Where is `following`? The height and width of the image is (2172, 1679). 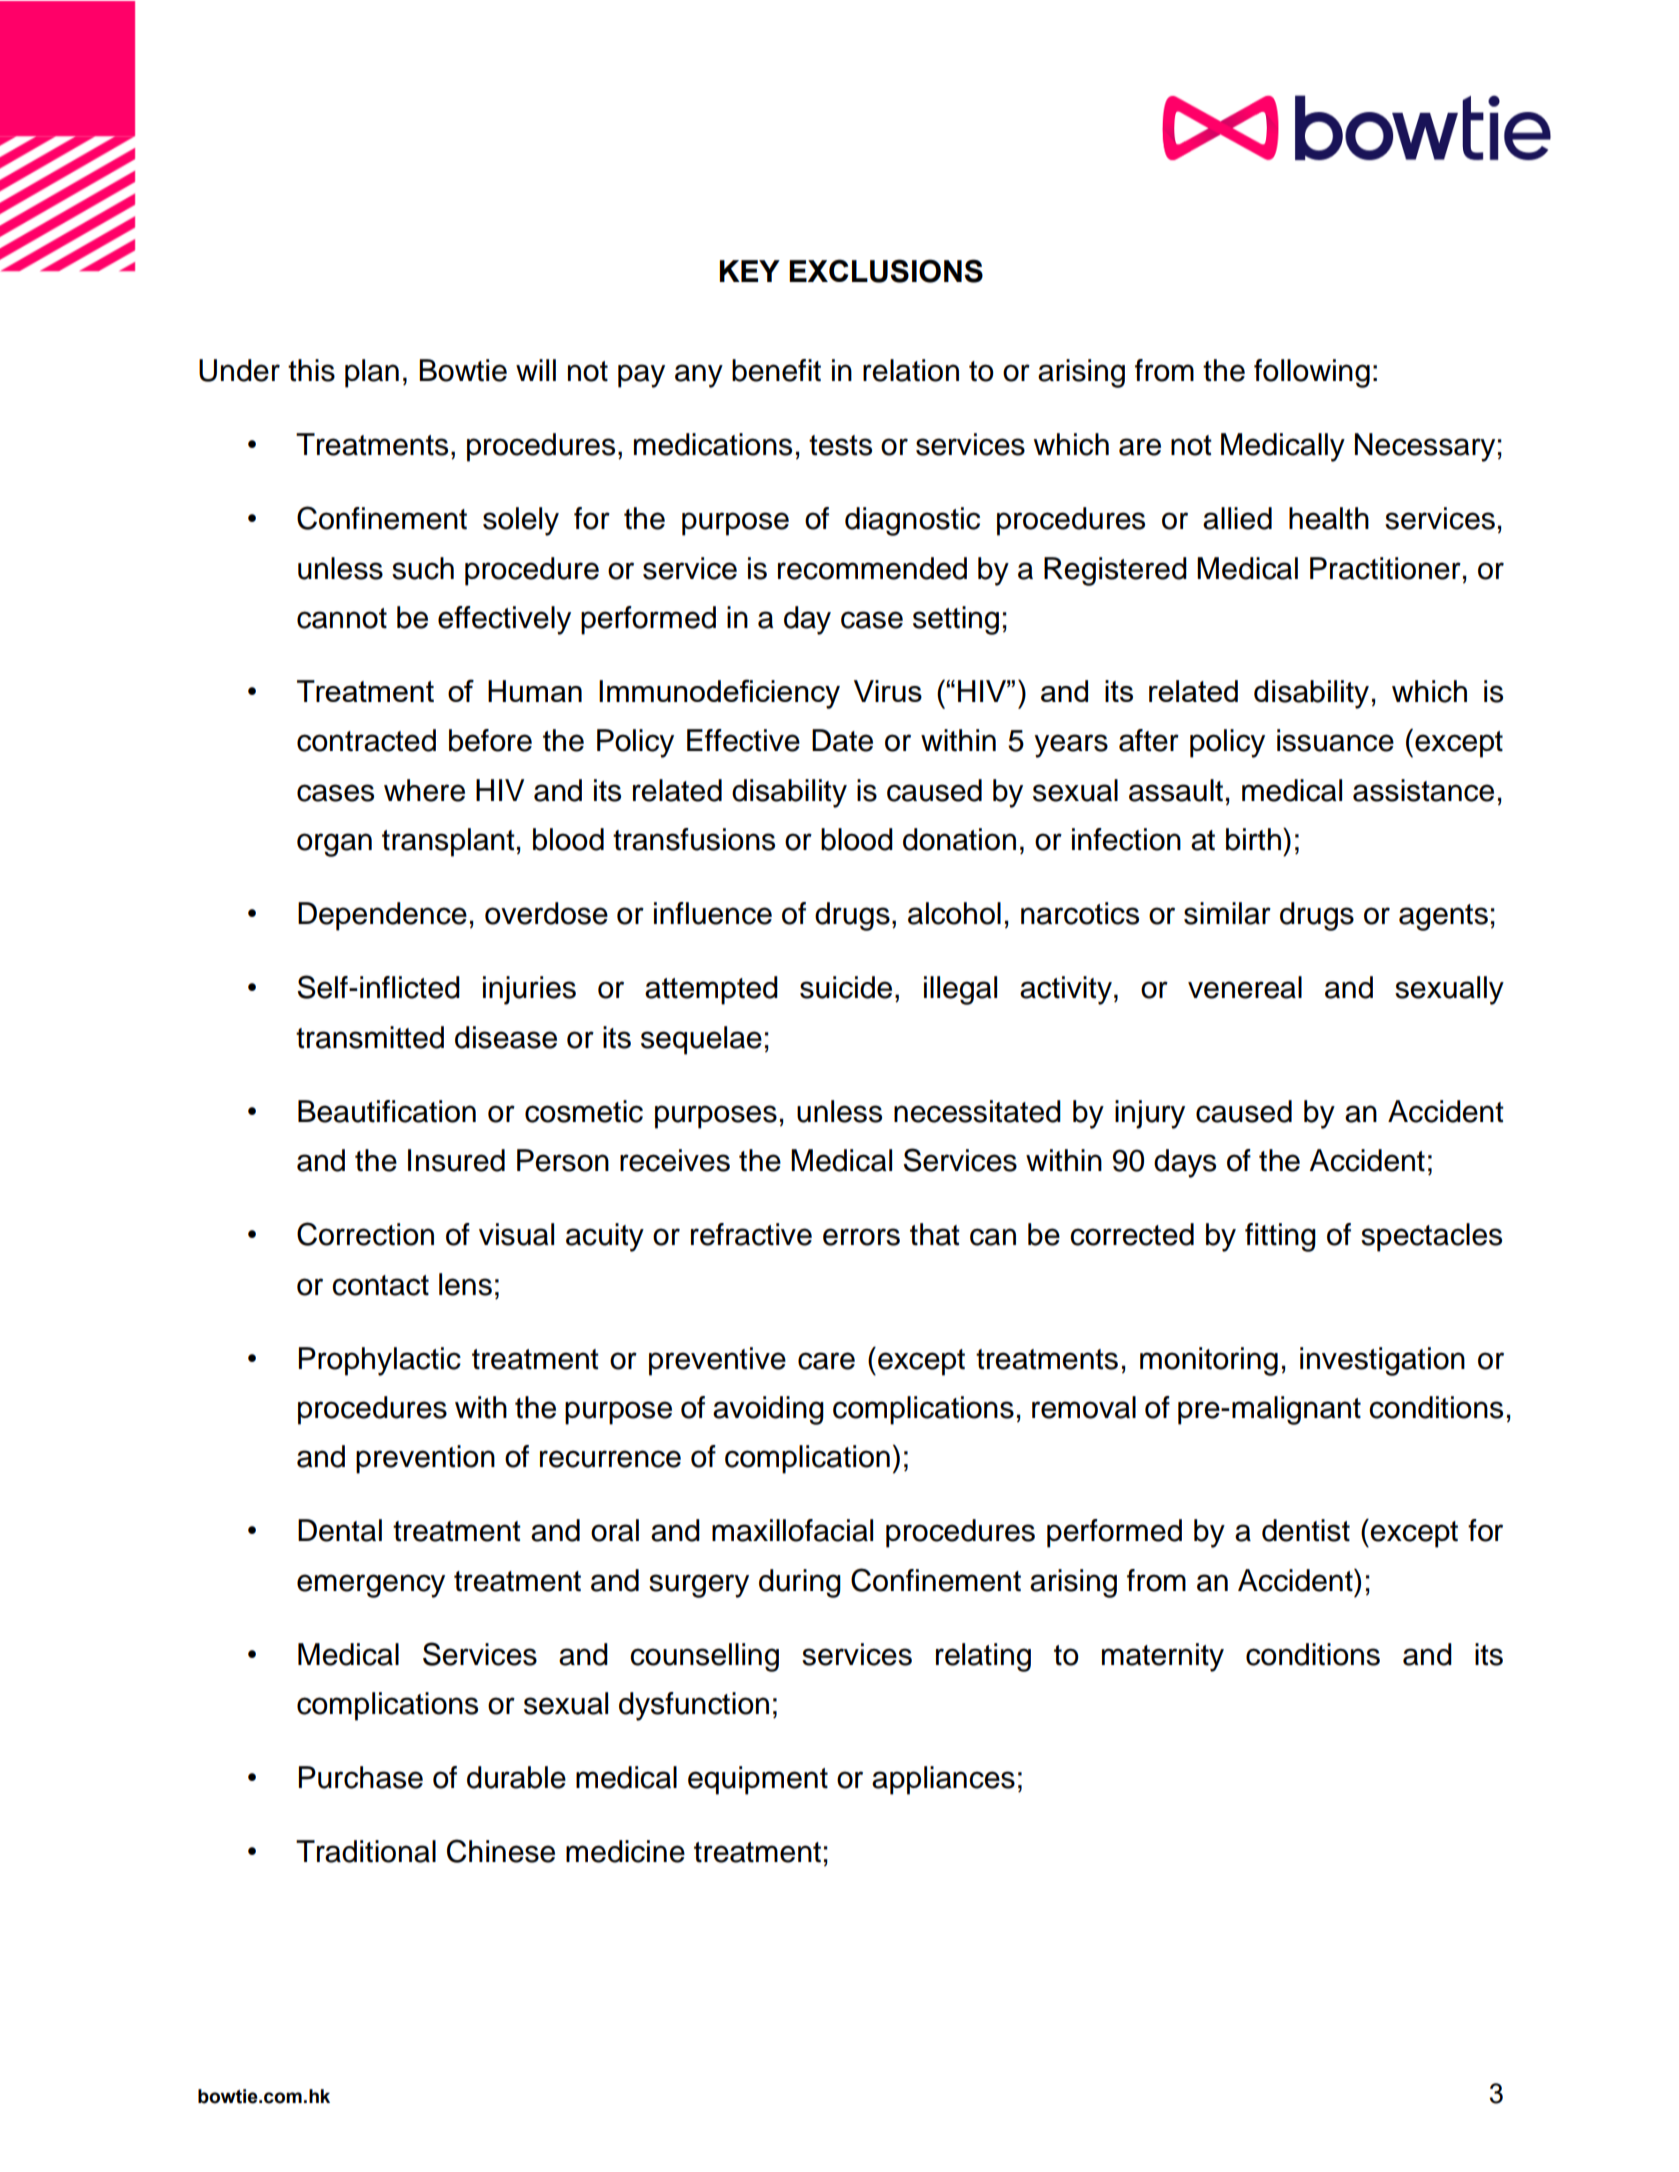
following is located at coordinates (1312, 373).
